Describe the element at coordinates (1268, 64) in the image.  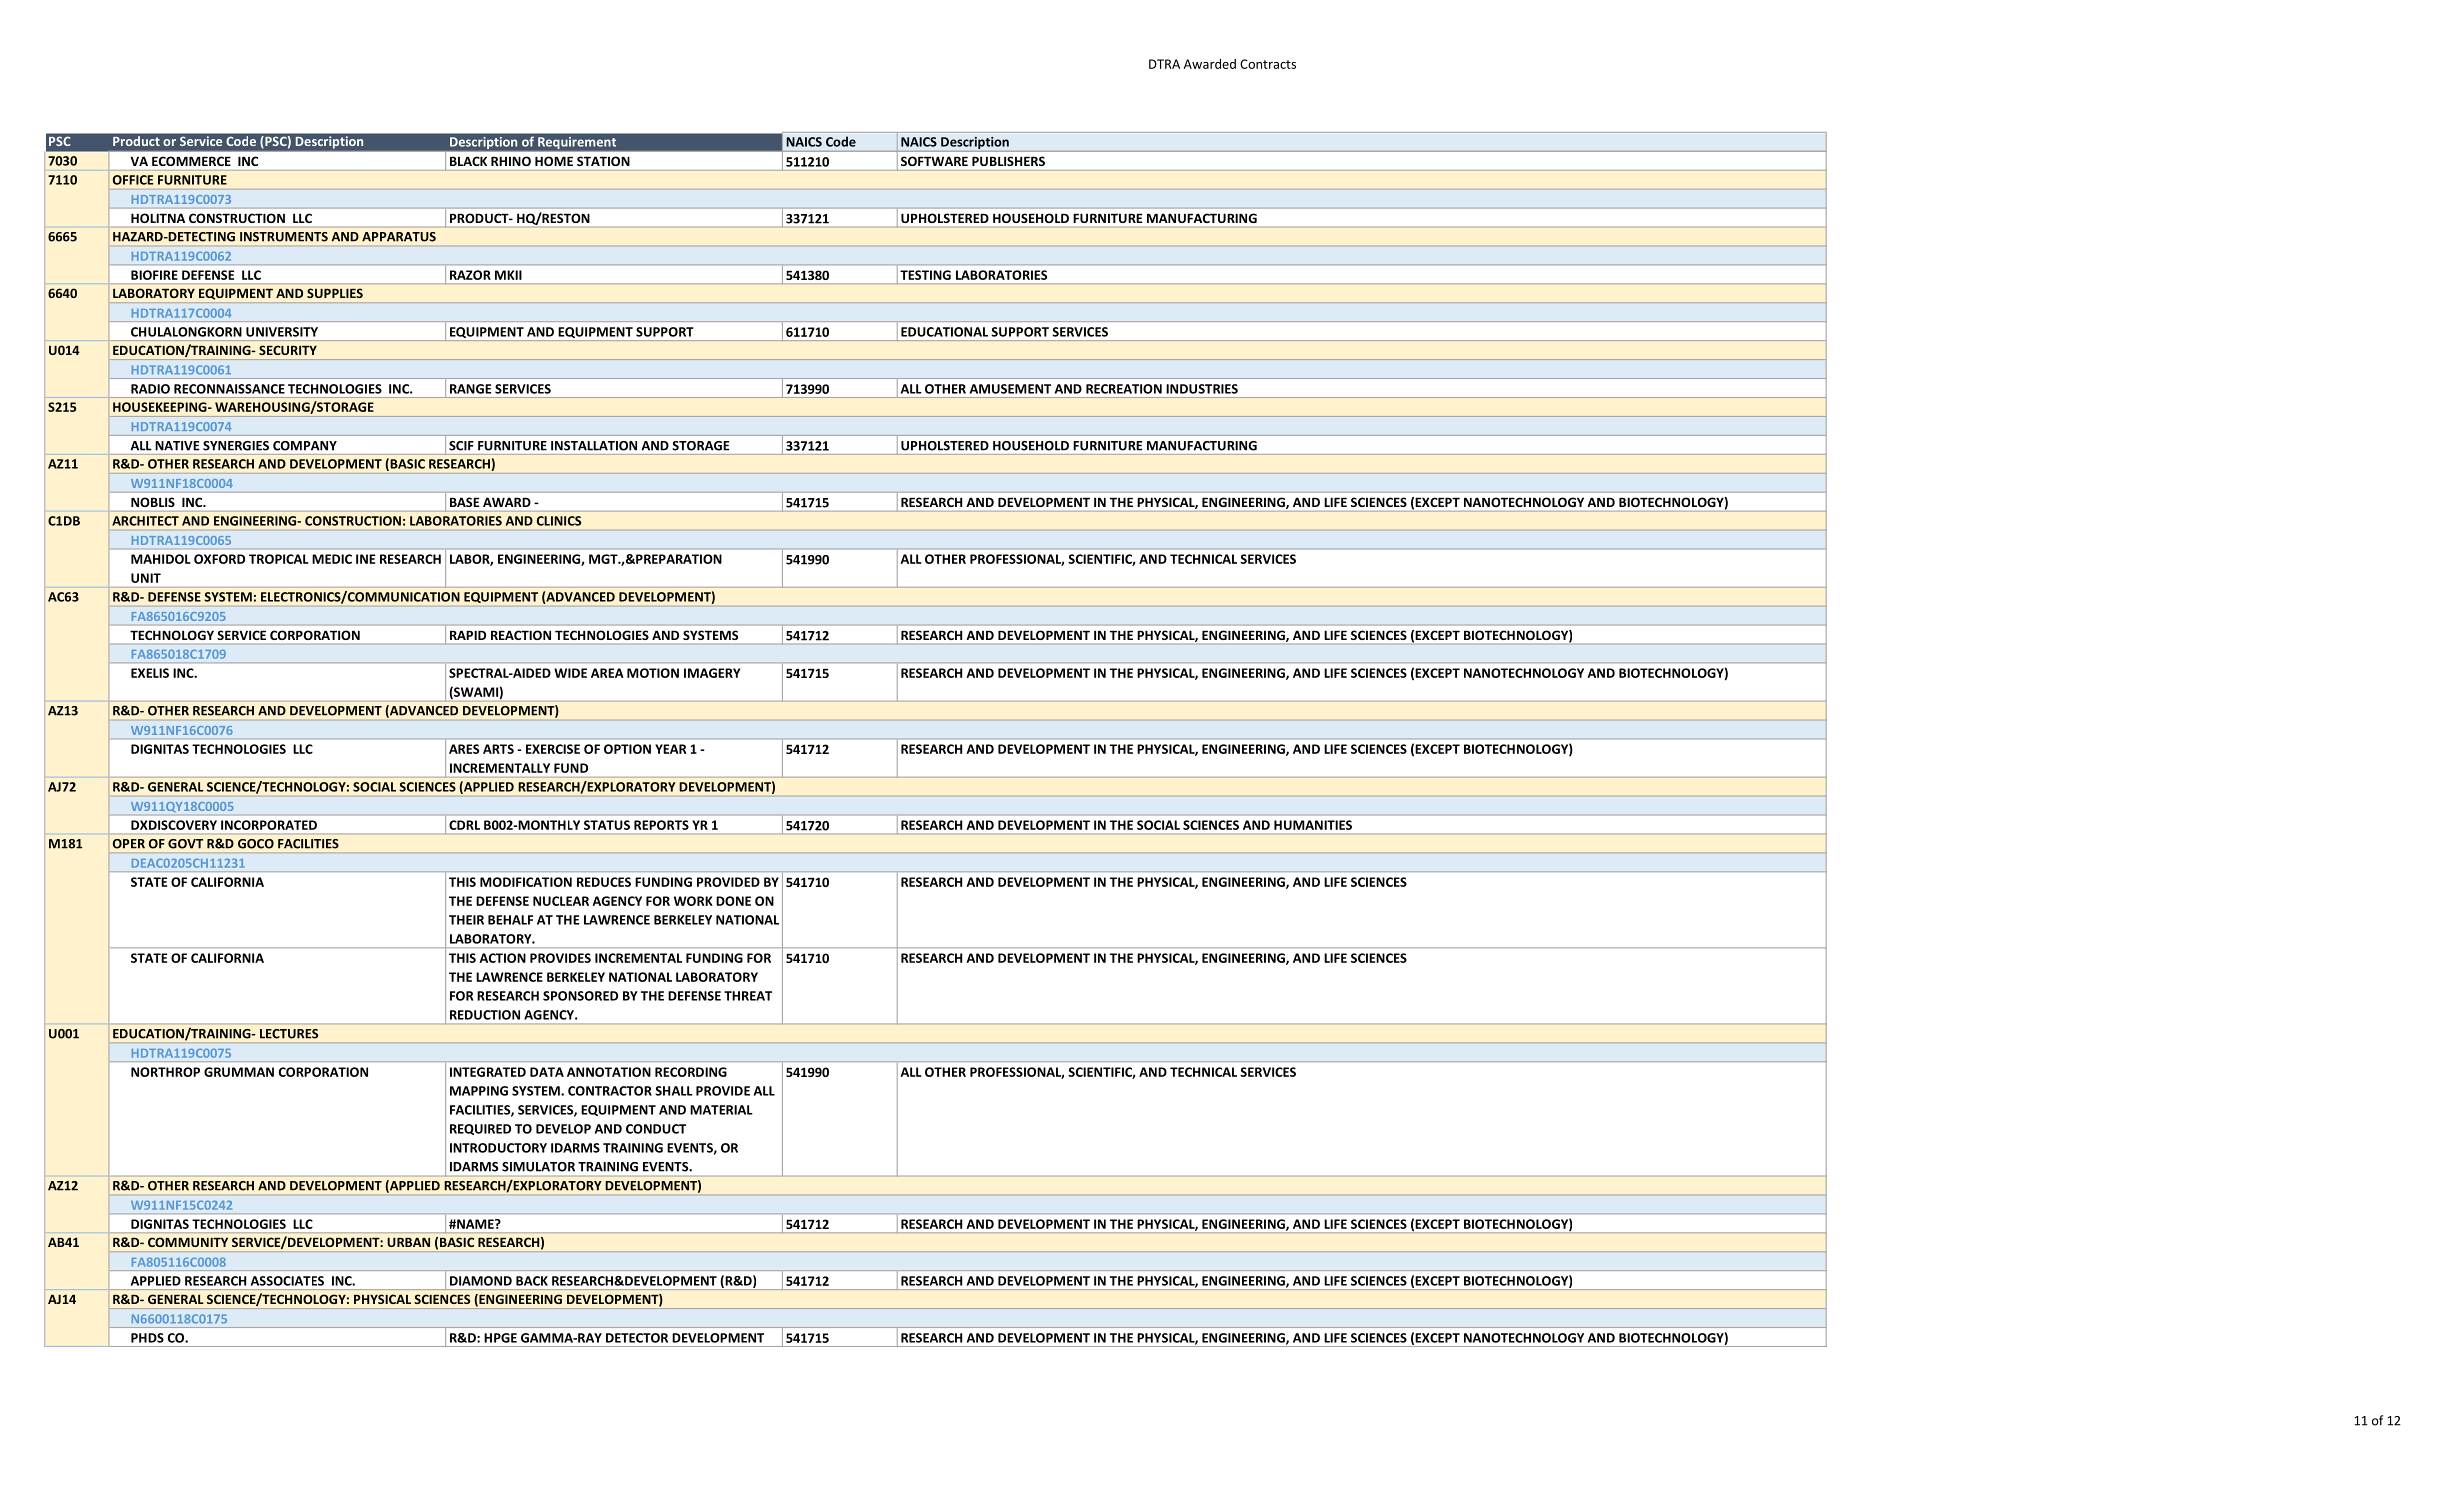
I see `Contracts` at that location.
